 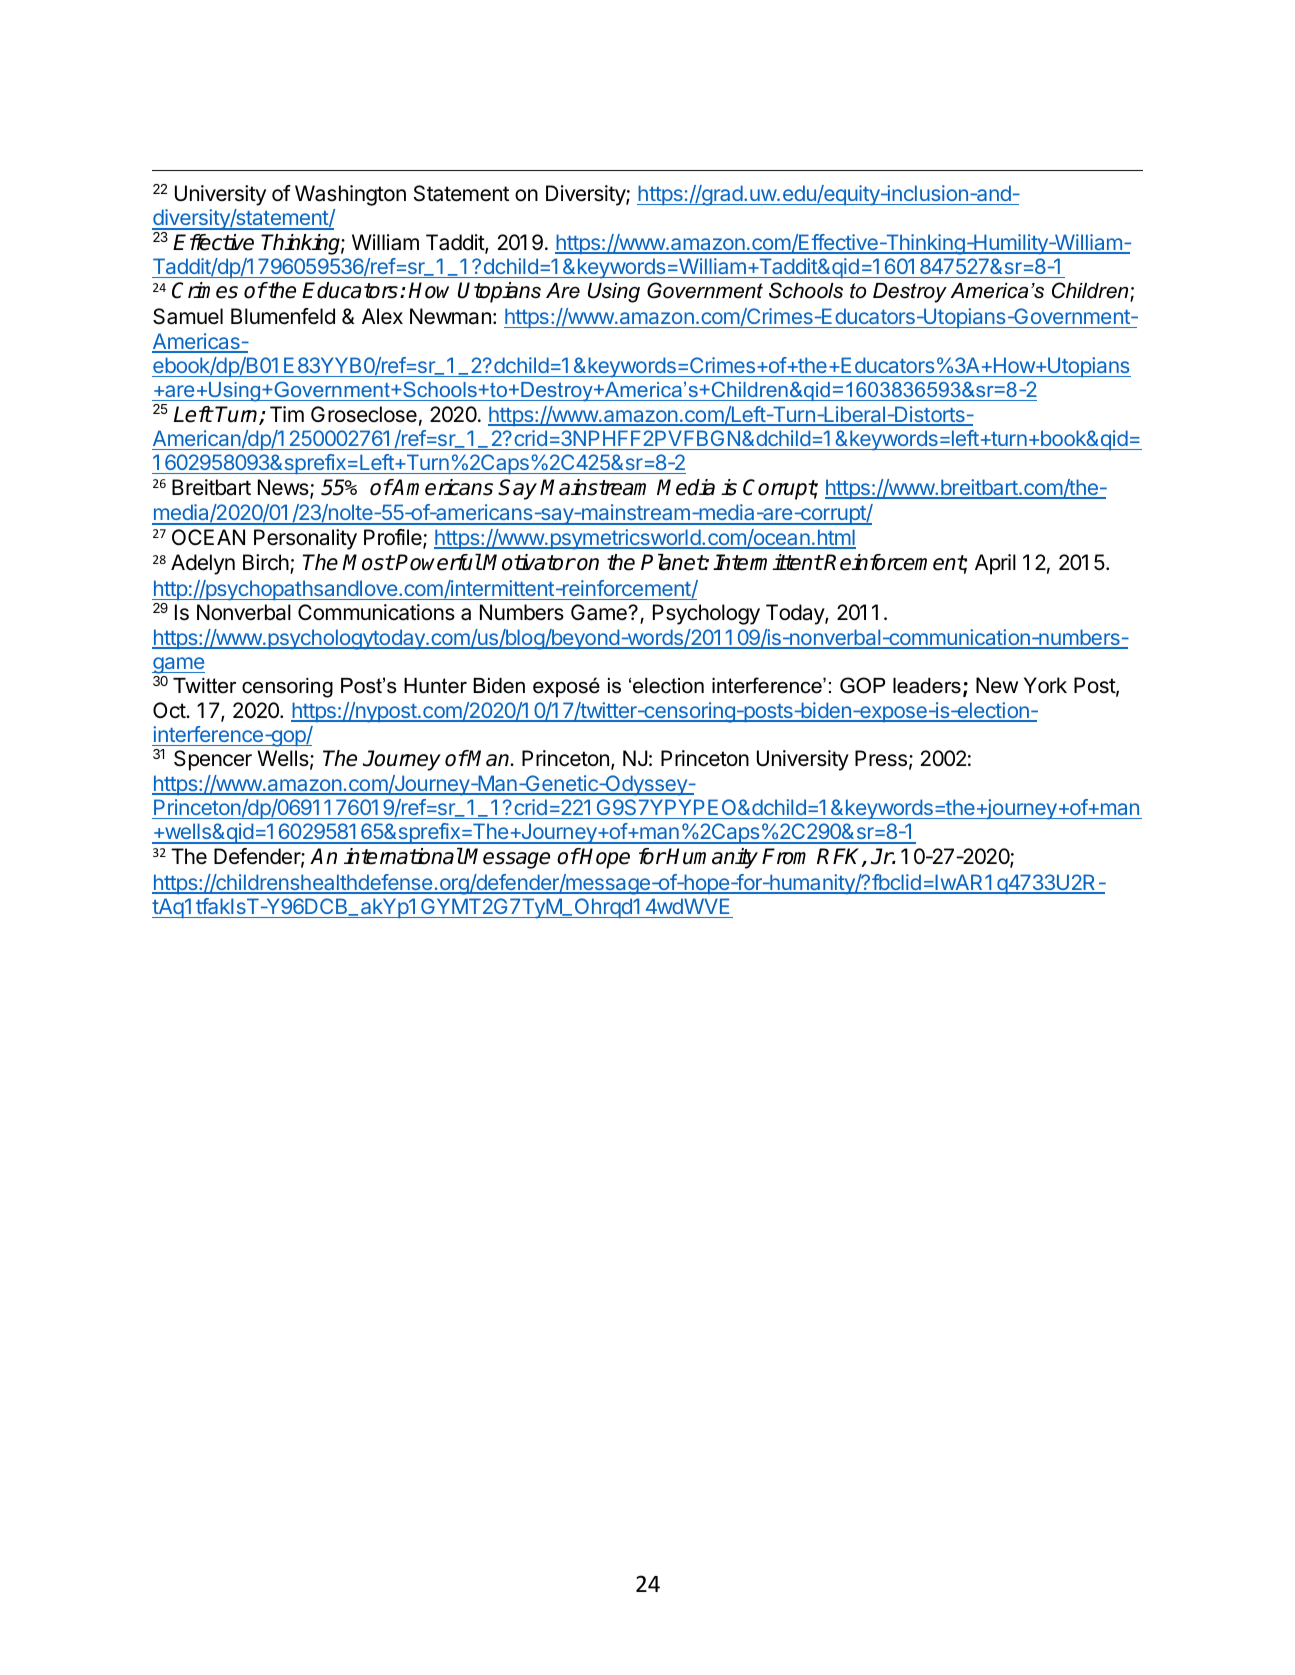 What do you see at coordinates (305, 539) in the screenshot?
I see `Personality` at bounding box center [305, 539].
